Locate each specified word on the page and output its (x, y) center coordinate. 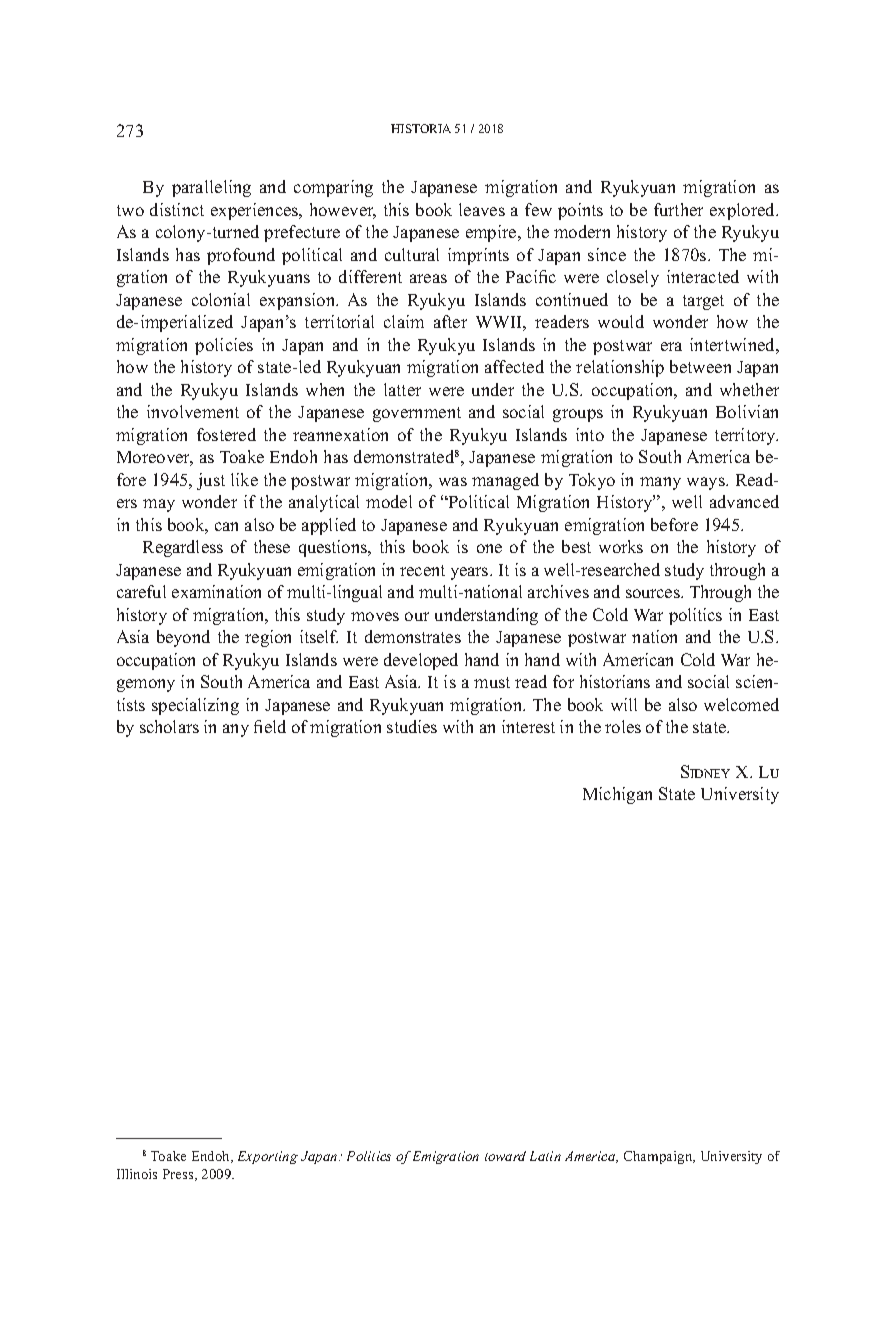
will (624, 704)
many (660, 483)
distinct (177, 209)
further (678, 209)
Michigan (617, 795)
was (453, 481)
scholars (169, 726)
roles (623, 726)
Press (179, 1175)
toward (505, 1156)
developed (421, 661)
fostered (226, 434)
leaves (482, 209)
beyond (183, 638)
